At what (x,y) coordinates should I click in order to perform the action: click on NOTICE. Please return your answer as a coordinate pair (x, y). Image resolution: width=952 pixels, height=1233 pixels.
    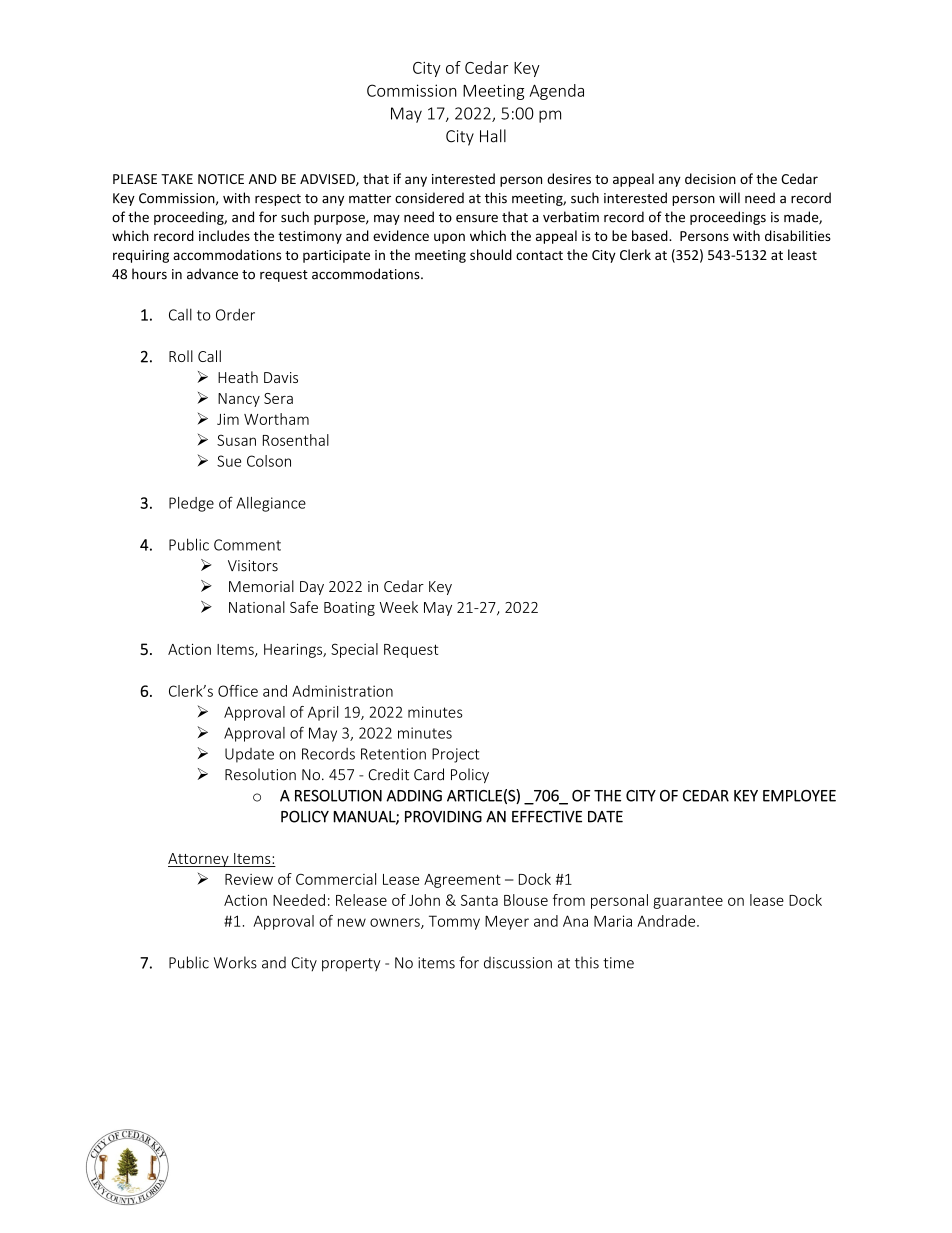
    Looking at the image, I should click on (221, 179).
